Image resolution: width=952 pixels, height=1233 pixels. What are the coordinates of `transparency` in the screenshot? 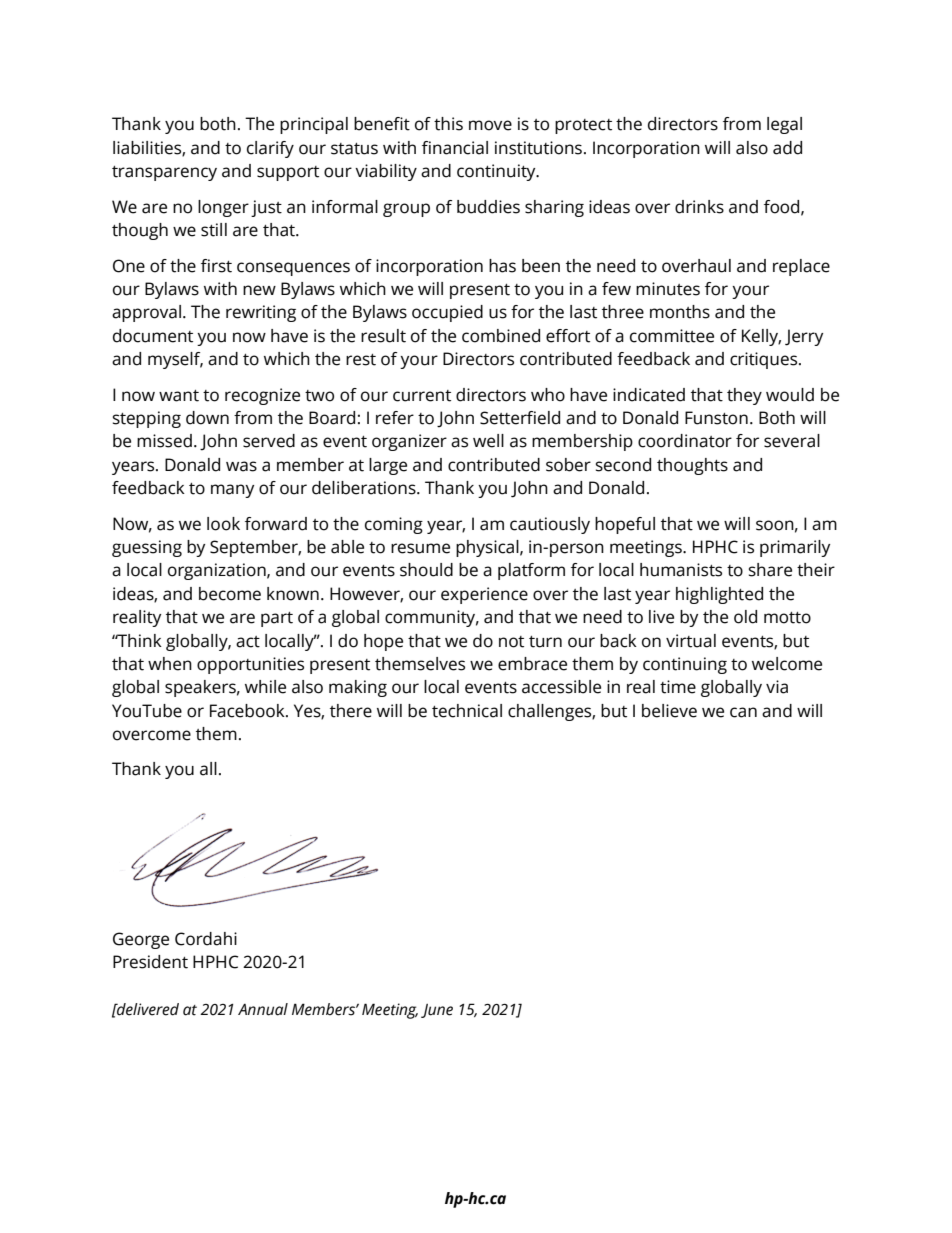 It's located at (164, 173).
